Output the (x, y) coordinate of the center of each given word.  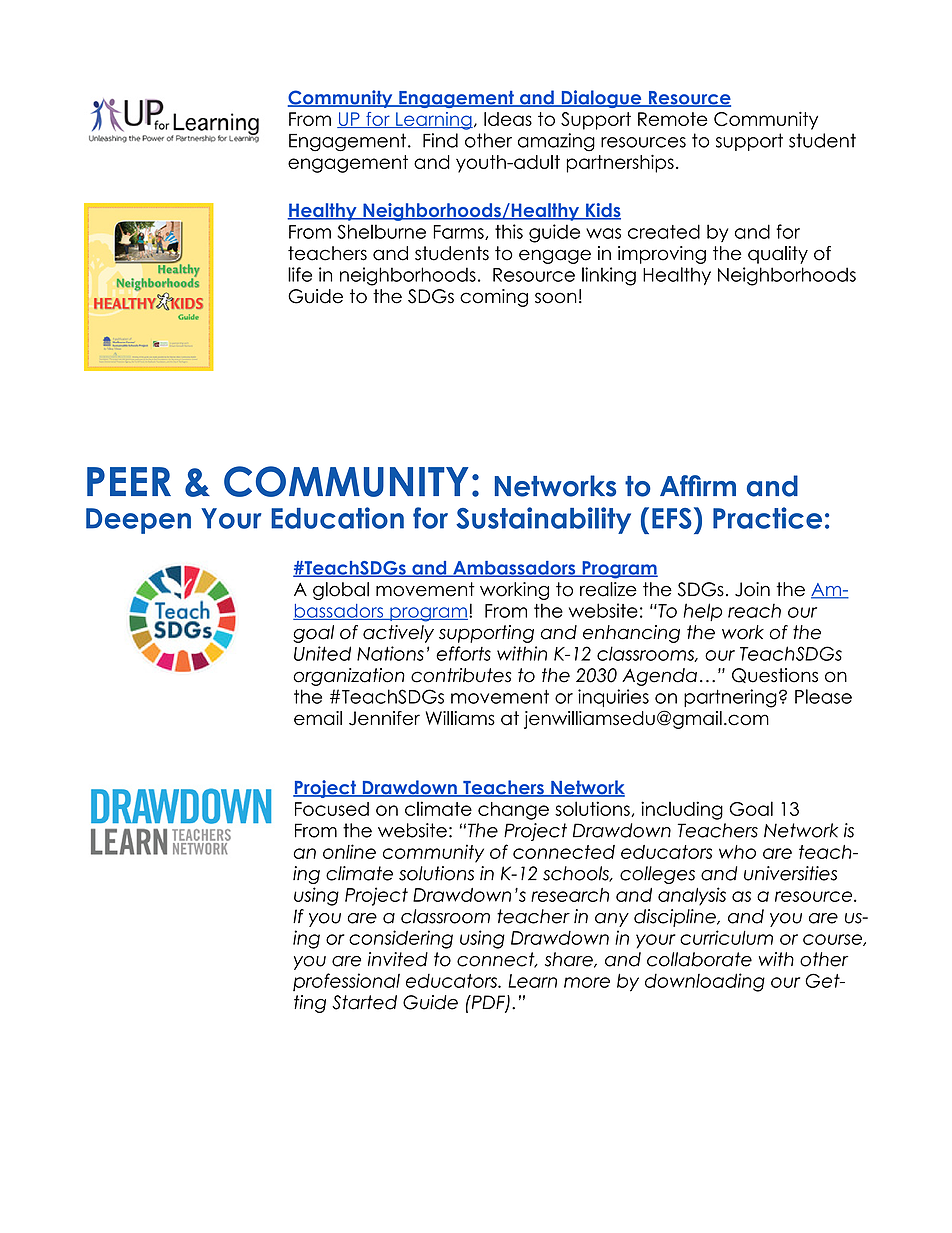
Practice (767, 518)
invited (398, 959)
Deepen (138, 521)
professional (346, 982)
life (300, 274)
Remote (673, 119)
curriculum (726, 937)
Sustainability (543, 520)
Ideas (508, 119)
